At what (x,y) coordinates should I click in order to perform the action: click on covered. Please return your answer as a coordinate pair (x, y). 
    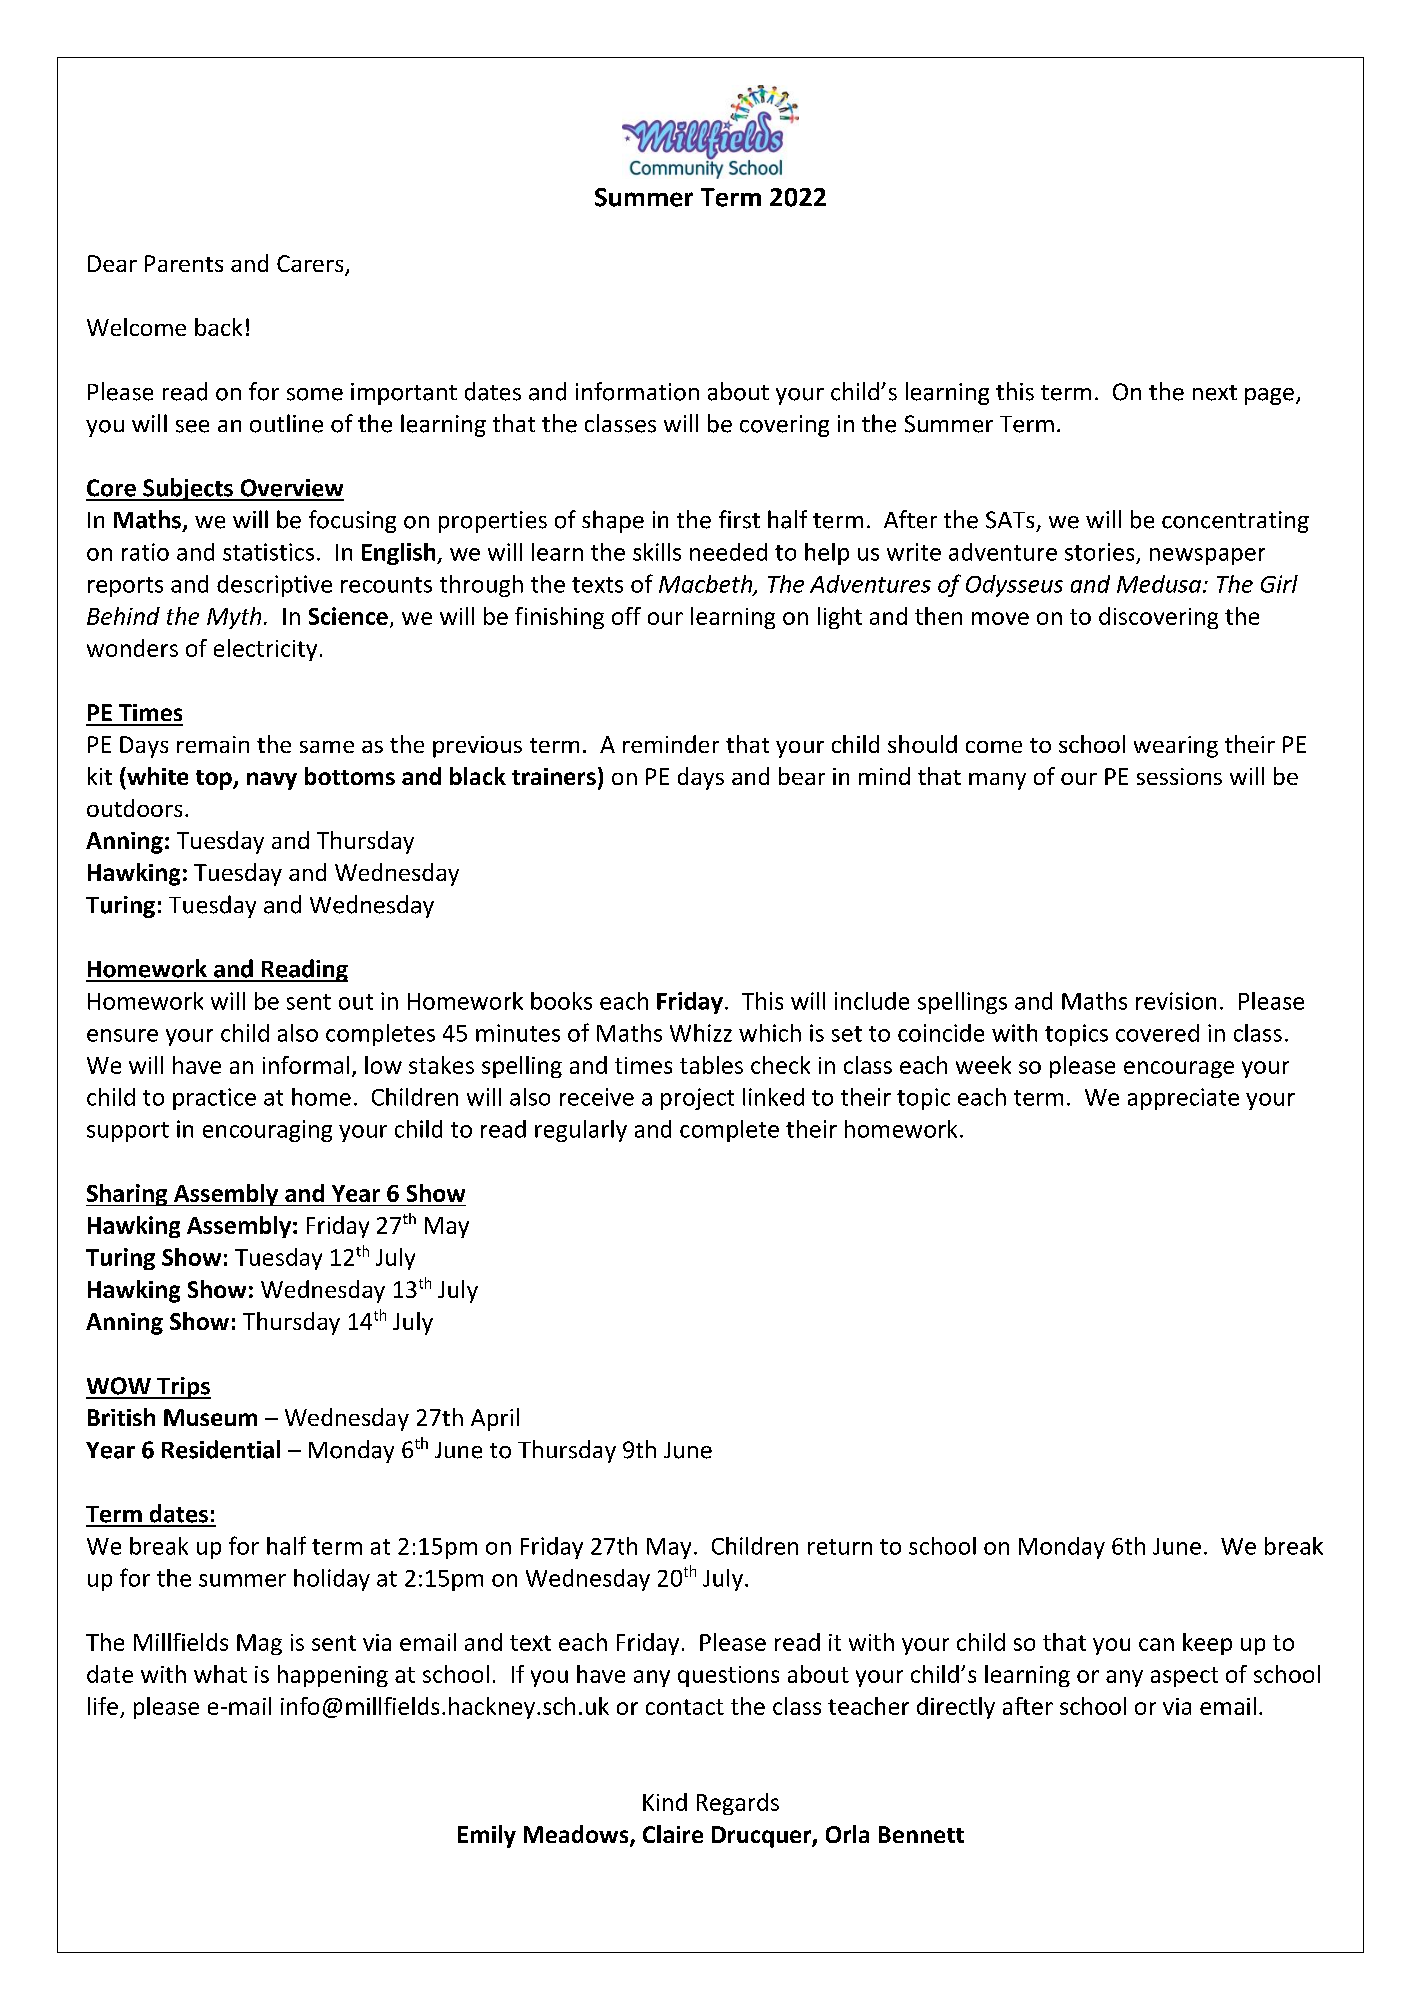
    Looking at the image, I should click on (1157, 1033).
